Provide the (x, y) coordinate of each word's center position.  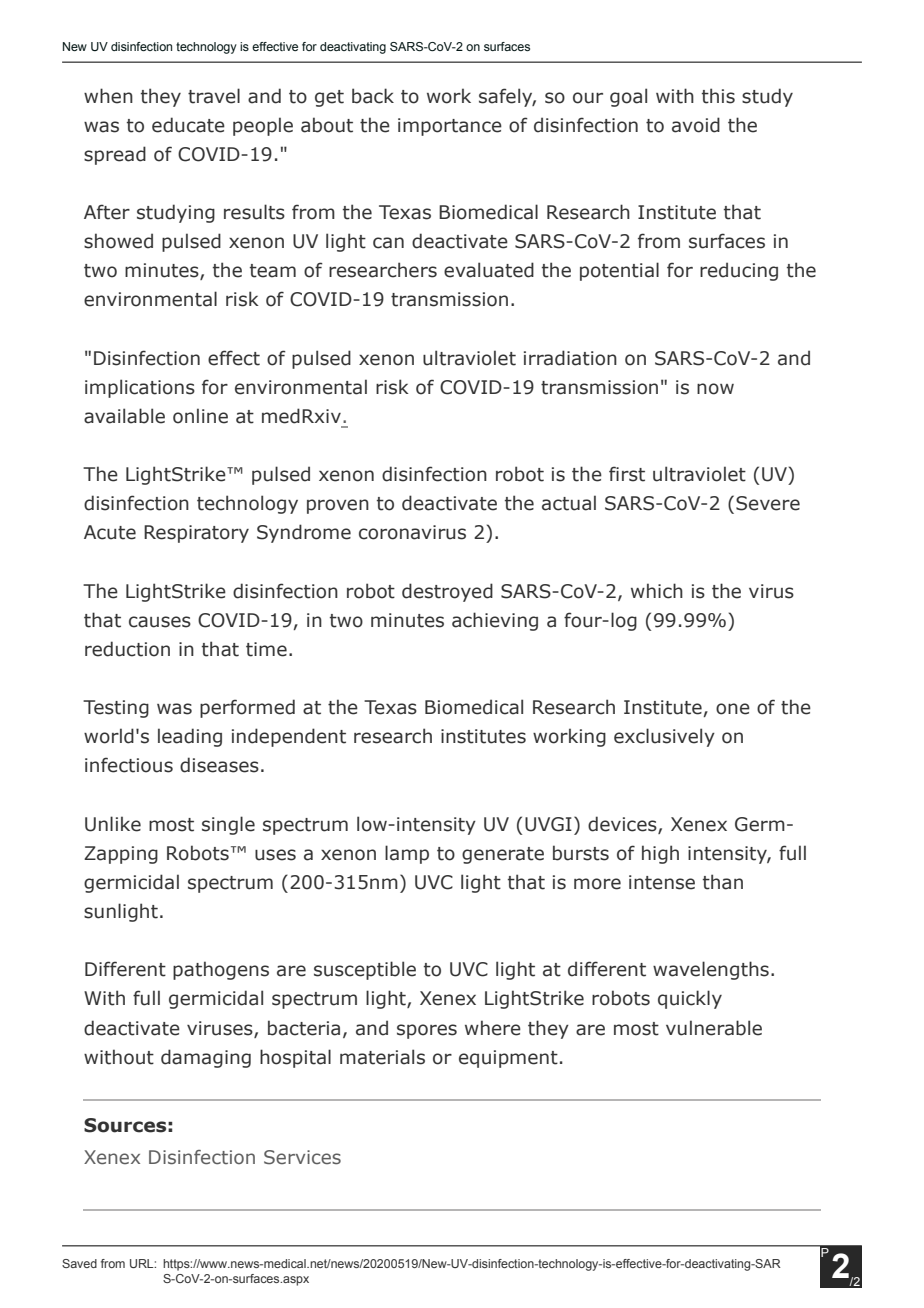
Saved (79, 1263)
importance (450, 127)
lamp (407, 854)
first (627, 474)
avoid (696, 125)
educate (188, 125)
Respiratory (196, 534)
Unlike (113, 824)
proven (338, 506)
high (660, 854)
